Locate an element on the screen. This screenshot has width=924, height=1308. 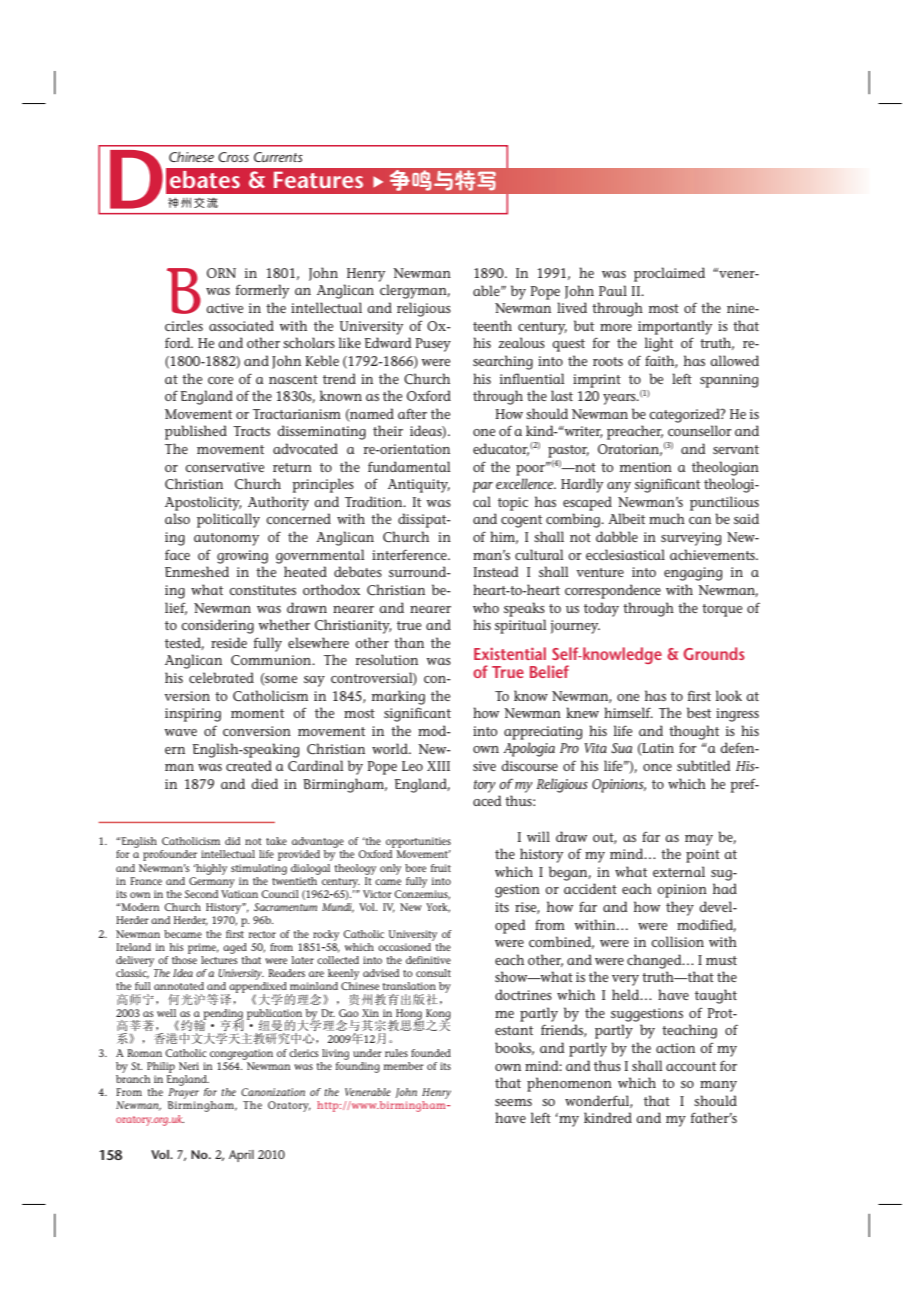
Prayer is located at coordinates (183, 1093).
